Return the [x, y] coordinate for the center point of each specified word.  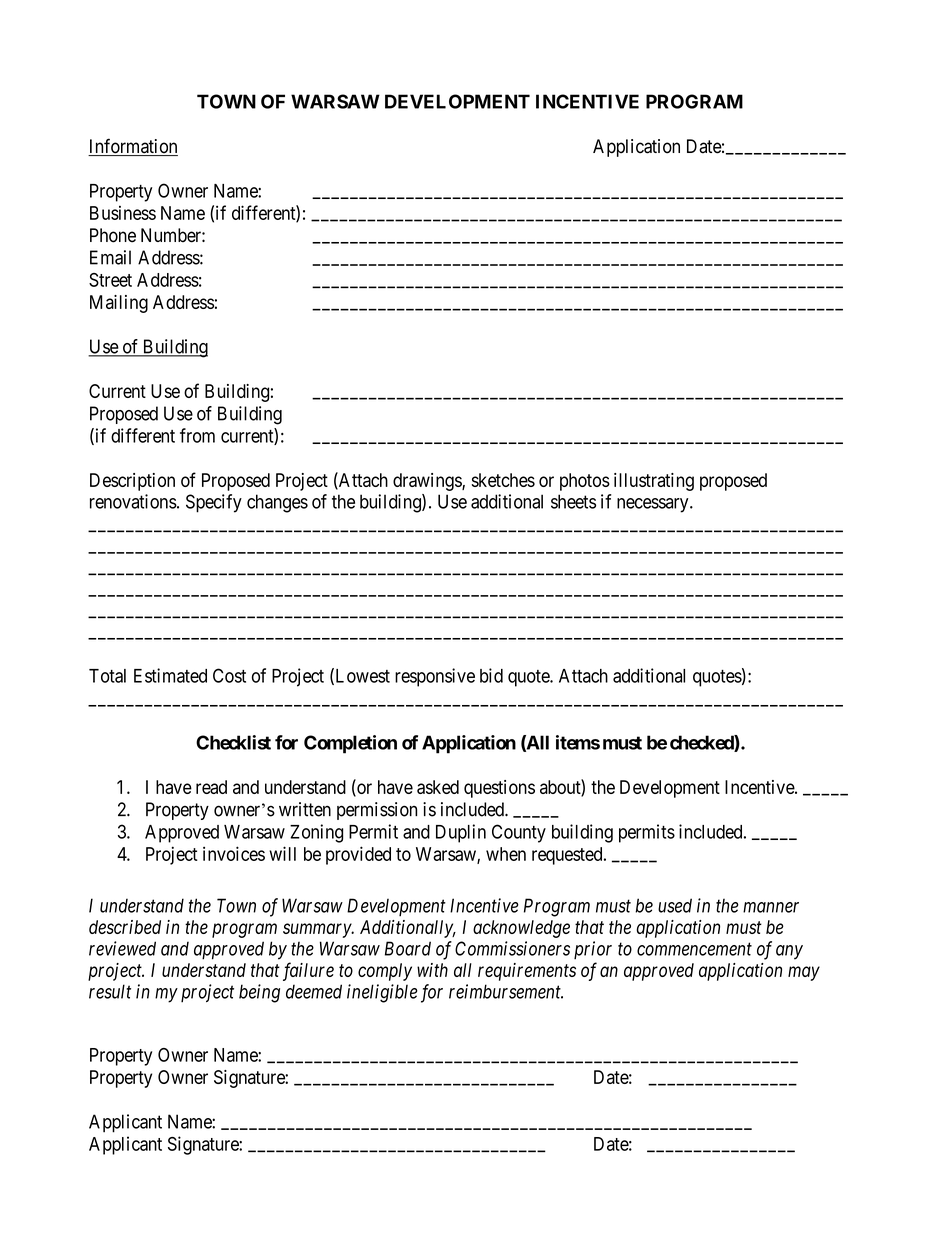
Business [123, 213]
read [211, 787]
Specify [214, 503]
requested [568, 856]
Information [133, 147]
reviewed [122, 948]
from [197, 435]
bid [491, 675]
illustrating [654, 482]
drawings [428, 482]
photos [585, 482]
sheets [573, 501]
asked [438, 787]
